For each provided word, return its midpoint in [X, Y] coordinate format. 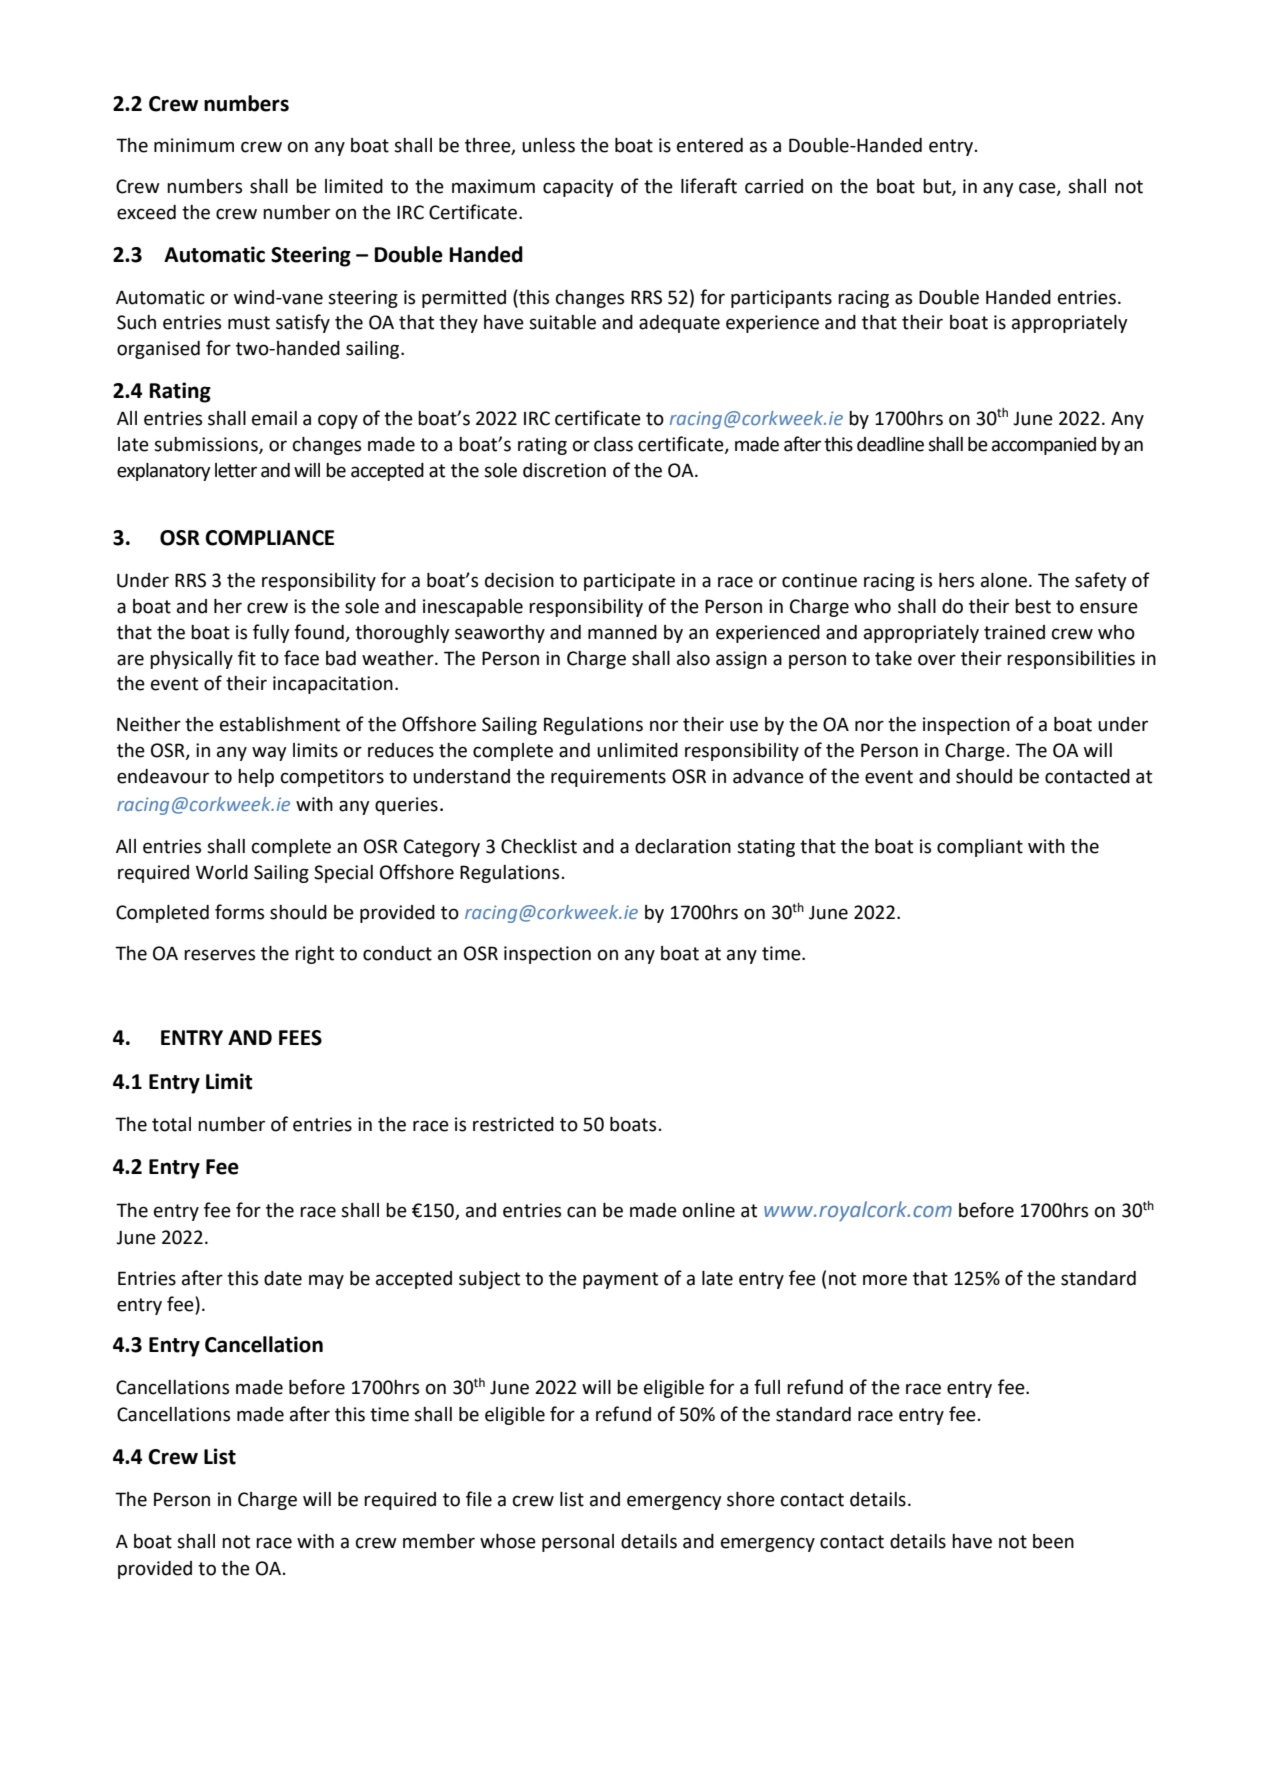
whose [508, 1541]
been [1053, 1541]
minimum [194, 145]
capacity [578, 188]
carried [774, 186]
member [439, 1541]
